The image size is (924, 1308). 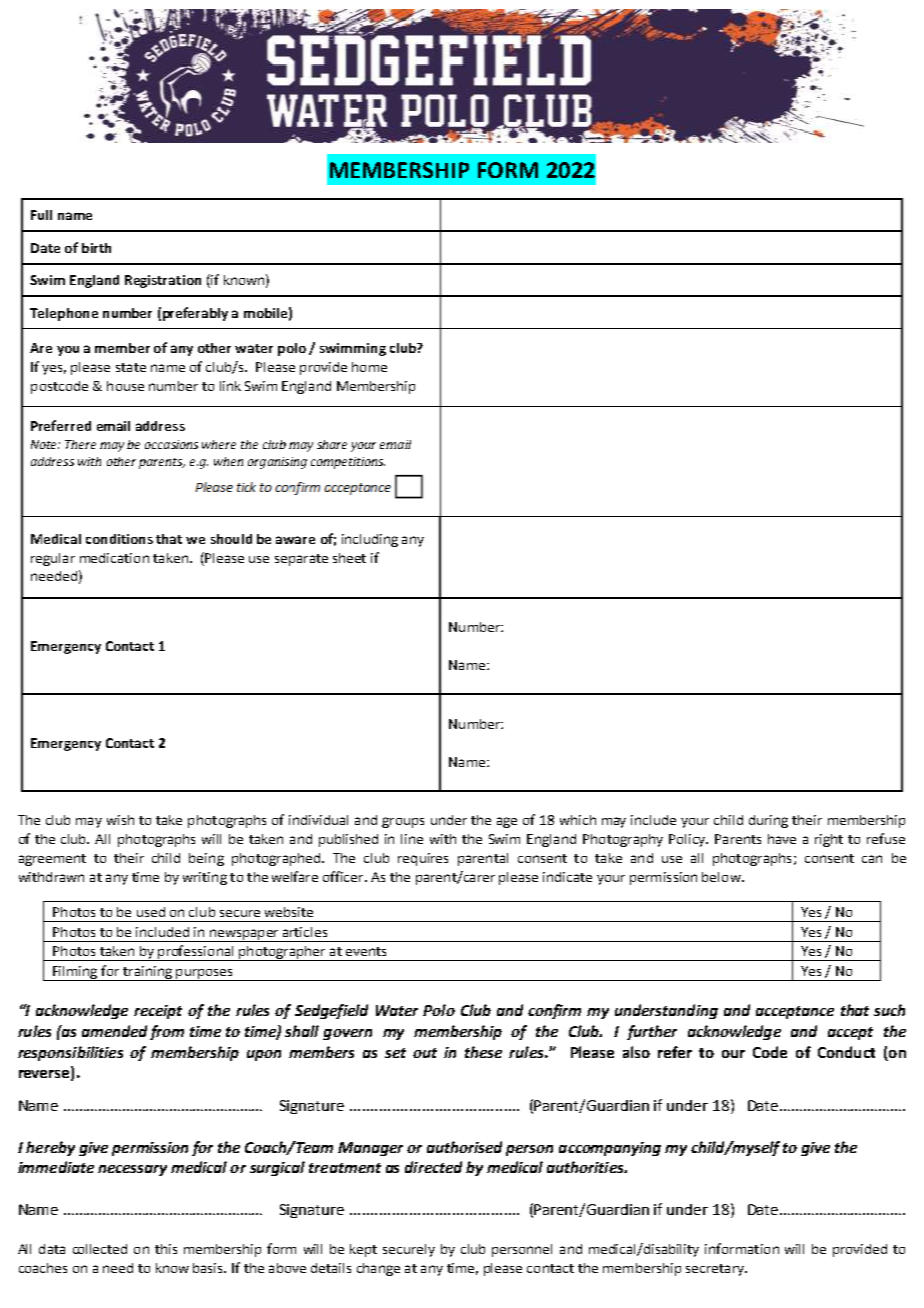 I want to click on wish, so click(x=120, y=820).
